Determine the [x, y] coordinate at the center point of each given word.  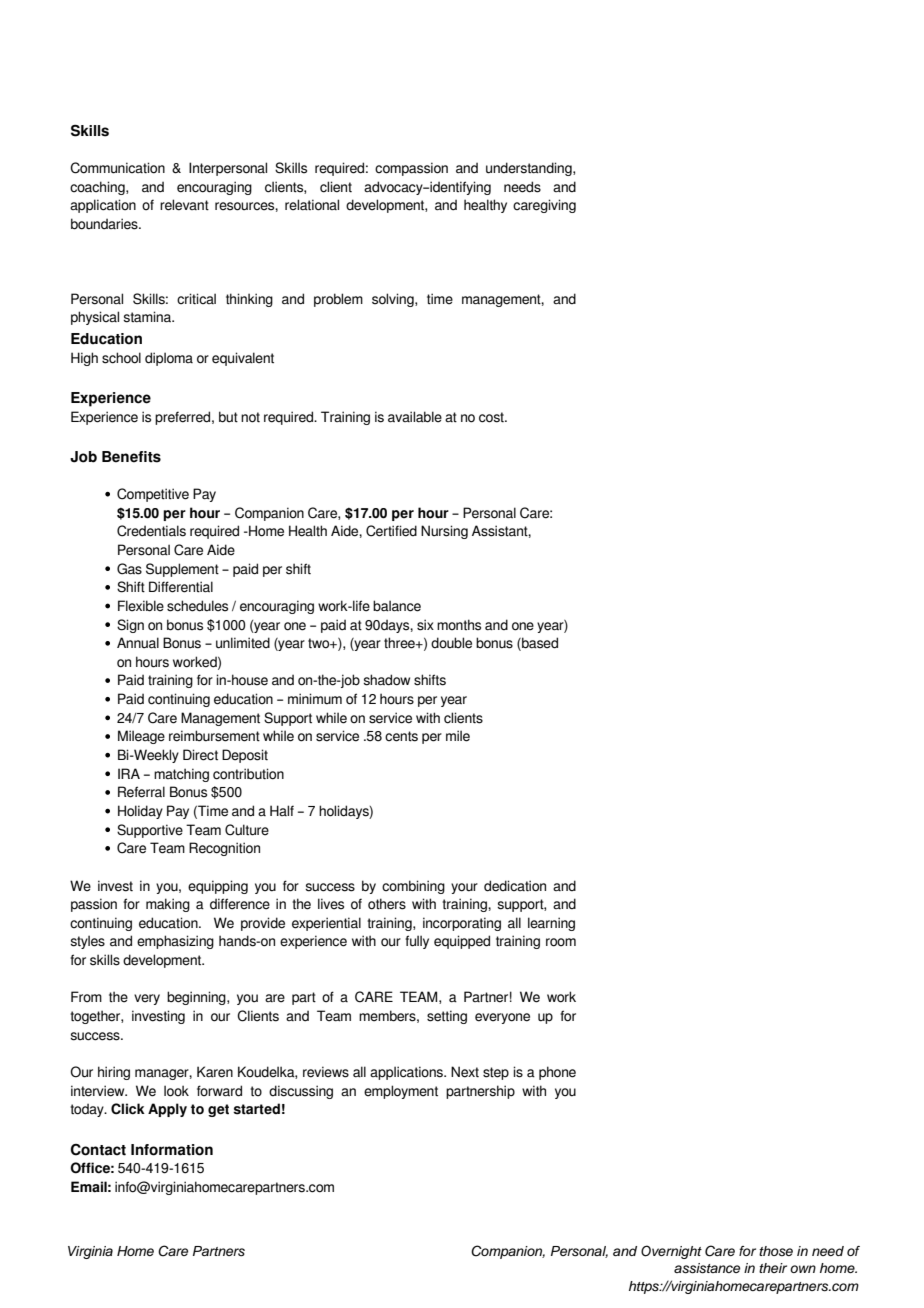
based [539, 644]
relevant [184, 205]
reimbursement [214, 736]
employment [401, 1092]
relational [312, 205]
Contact [98, 1150]
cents [401, 736]
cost [492, 417]
